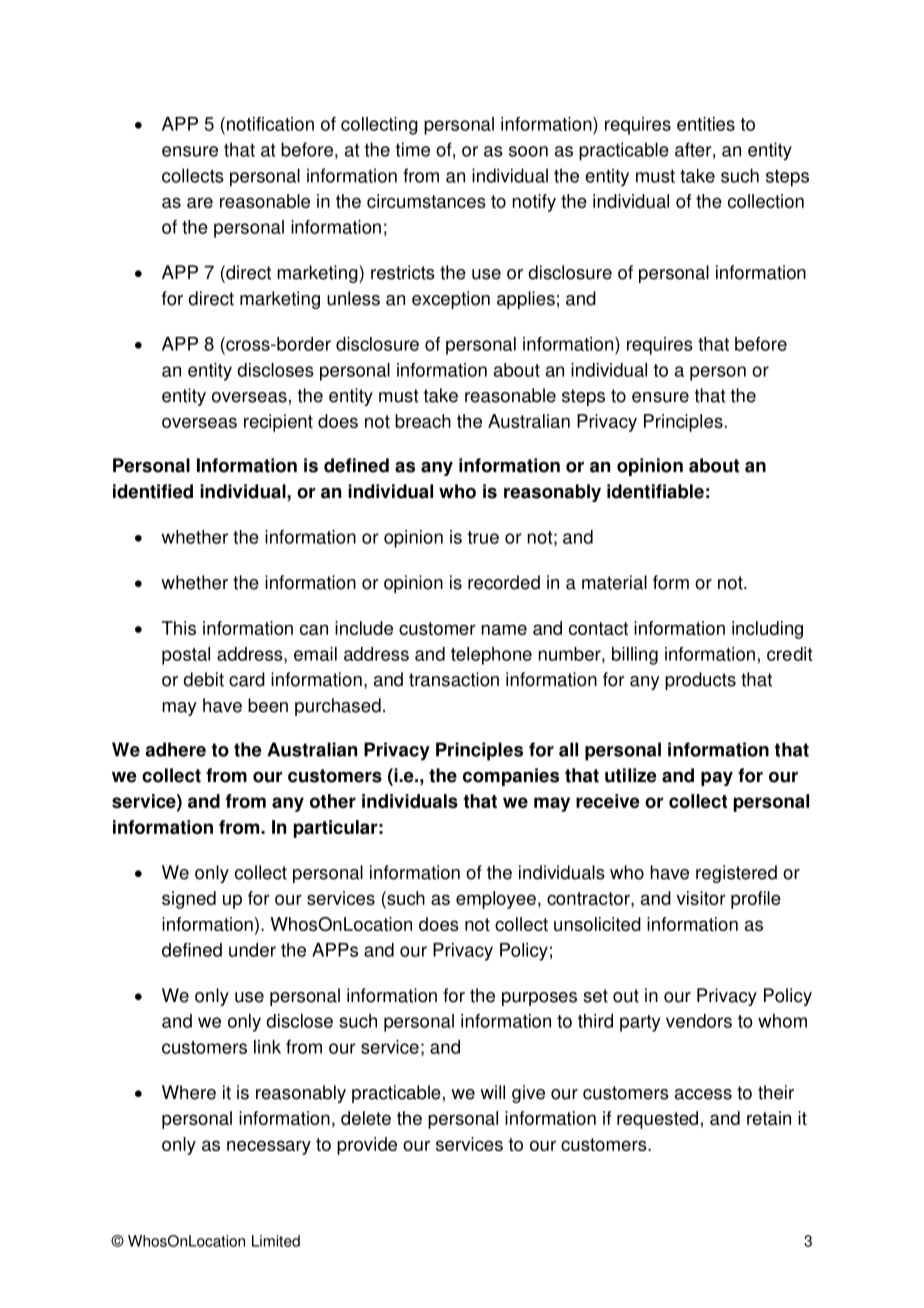  Describe the element at coordinates (454, 679) in the page. I see `transaction` at that location.
